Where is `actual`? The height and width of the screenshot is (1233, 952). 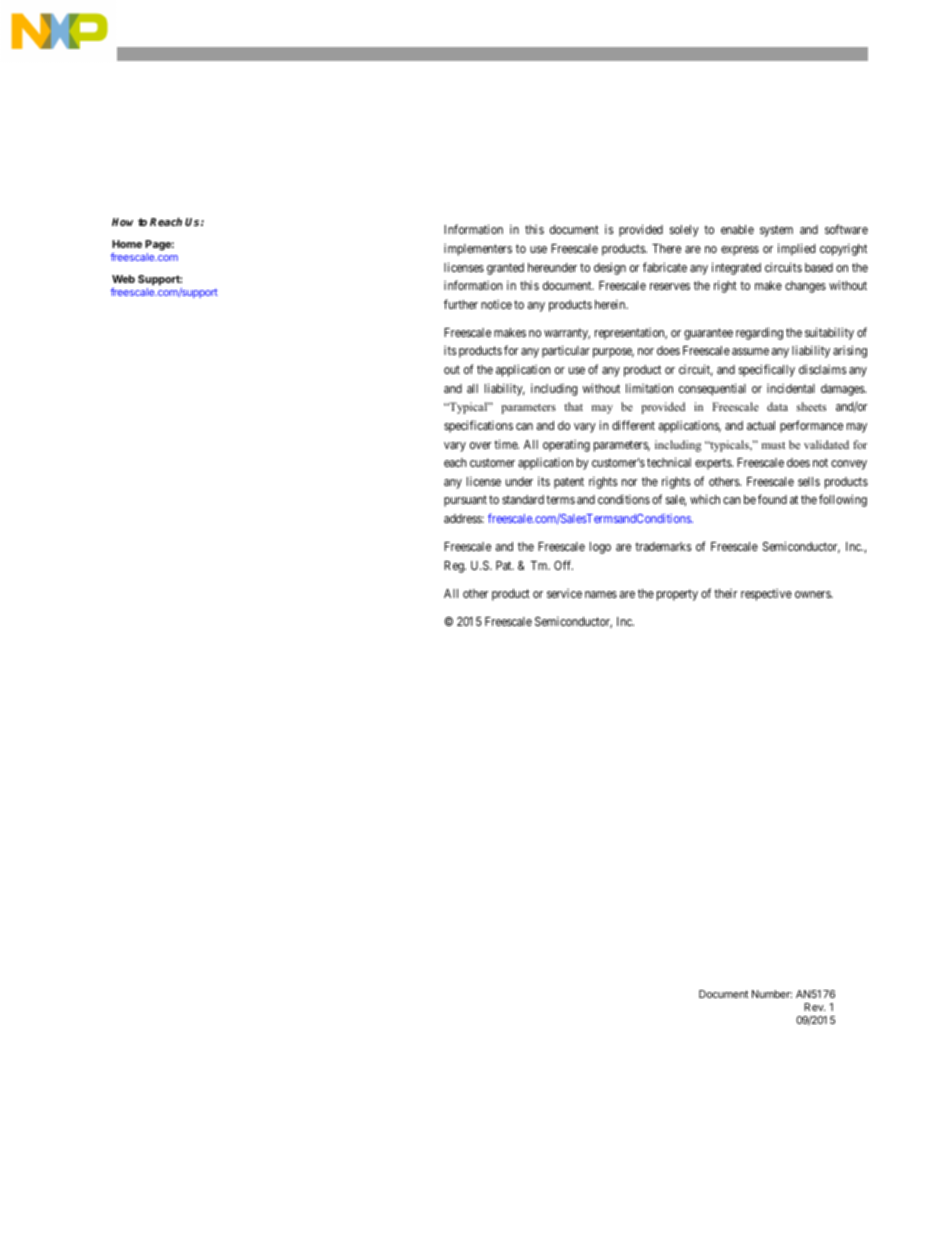 actual is located at coordinates (761, 425).
